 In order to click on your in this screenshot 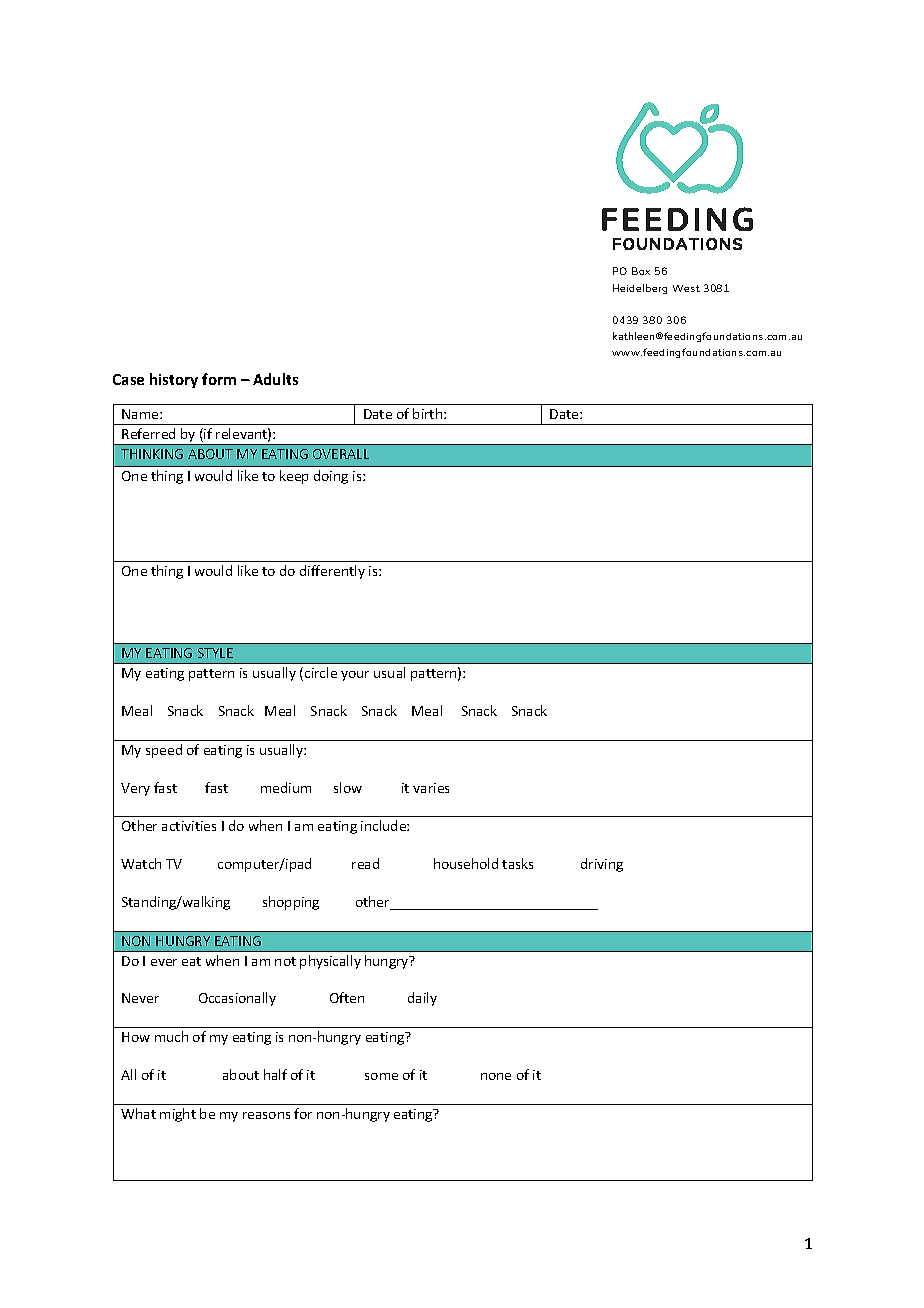, I will do `click(355, 676)`.
